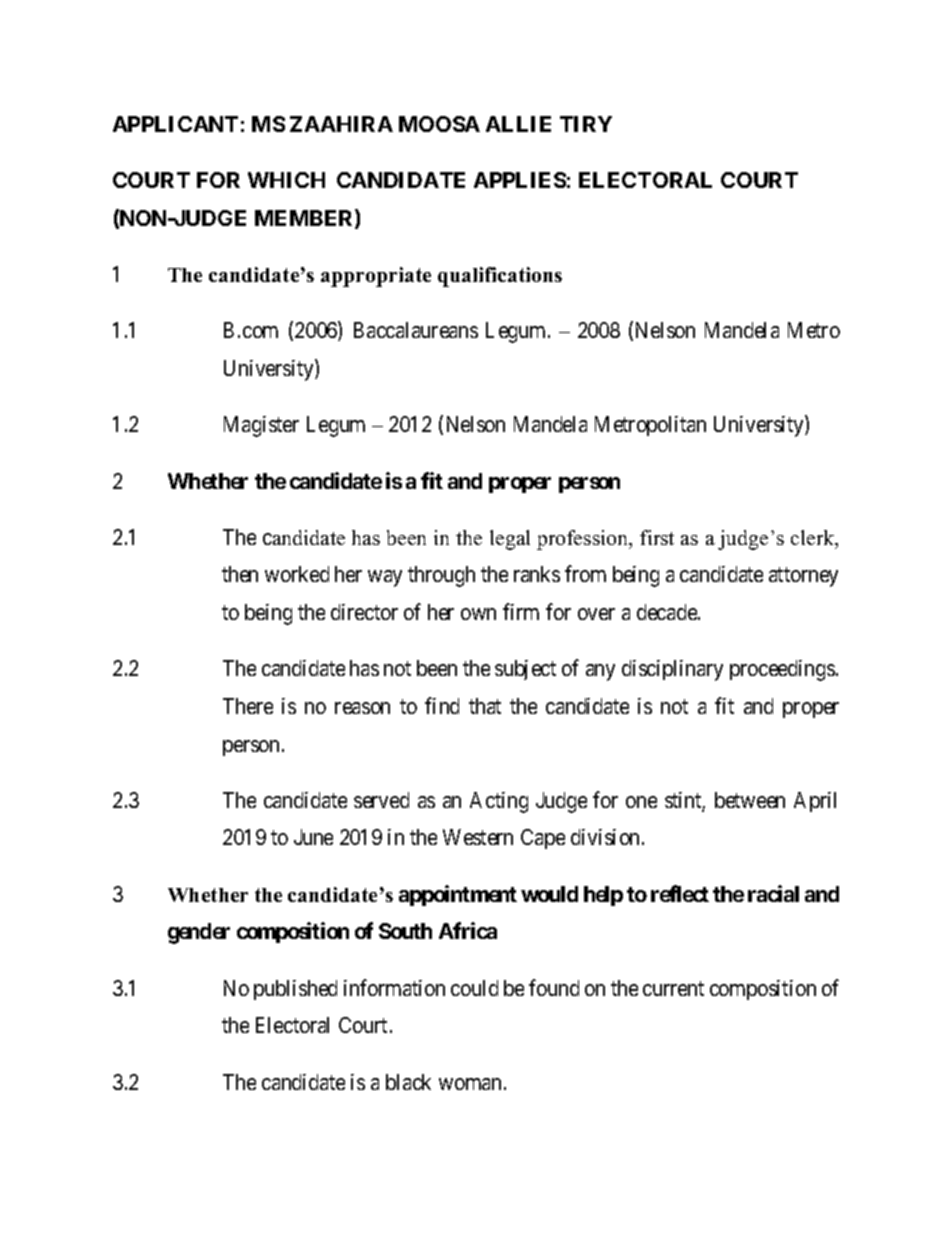 The width and height of the page is (952, 1233). Describe the element at coordinates (518, 124) in the page. I see `ALLIE` at that location.
